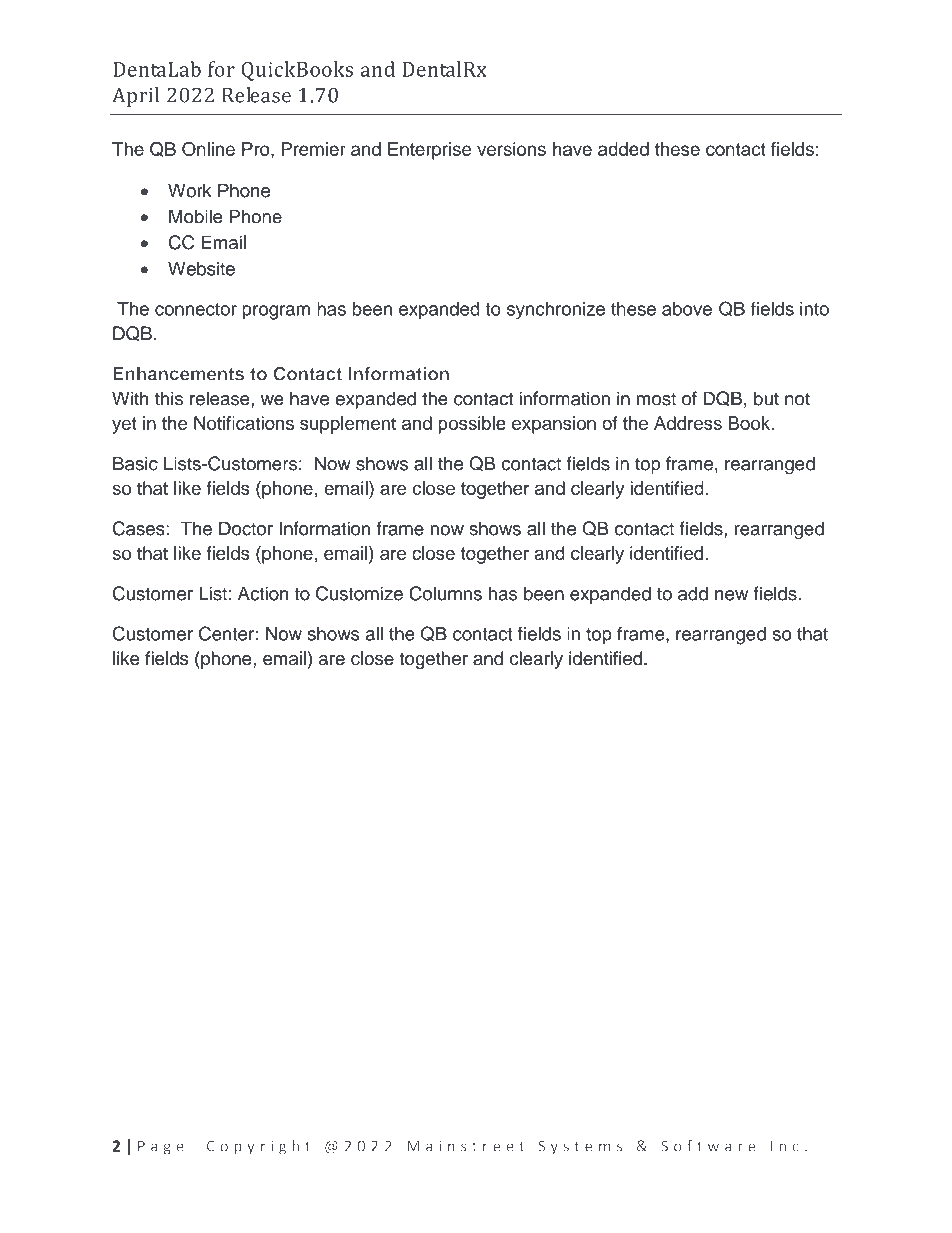 The image size is (952, 1233). What do you see at coordinates (178, 374) in the image?
I see `Enhancements` at bounding box center [178, 374].
